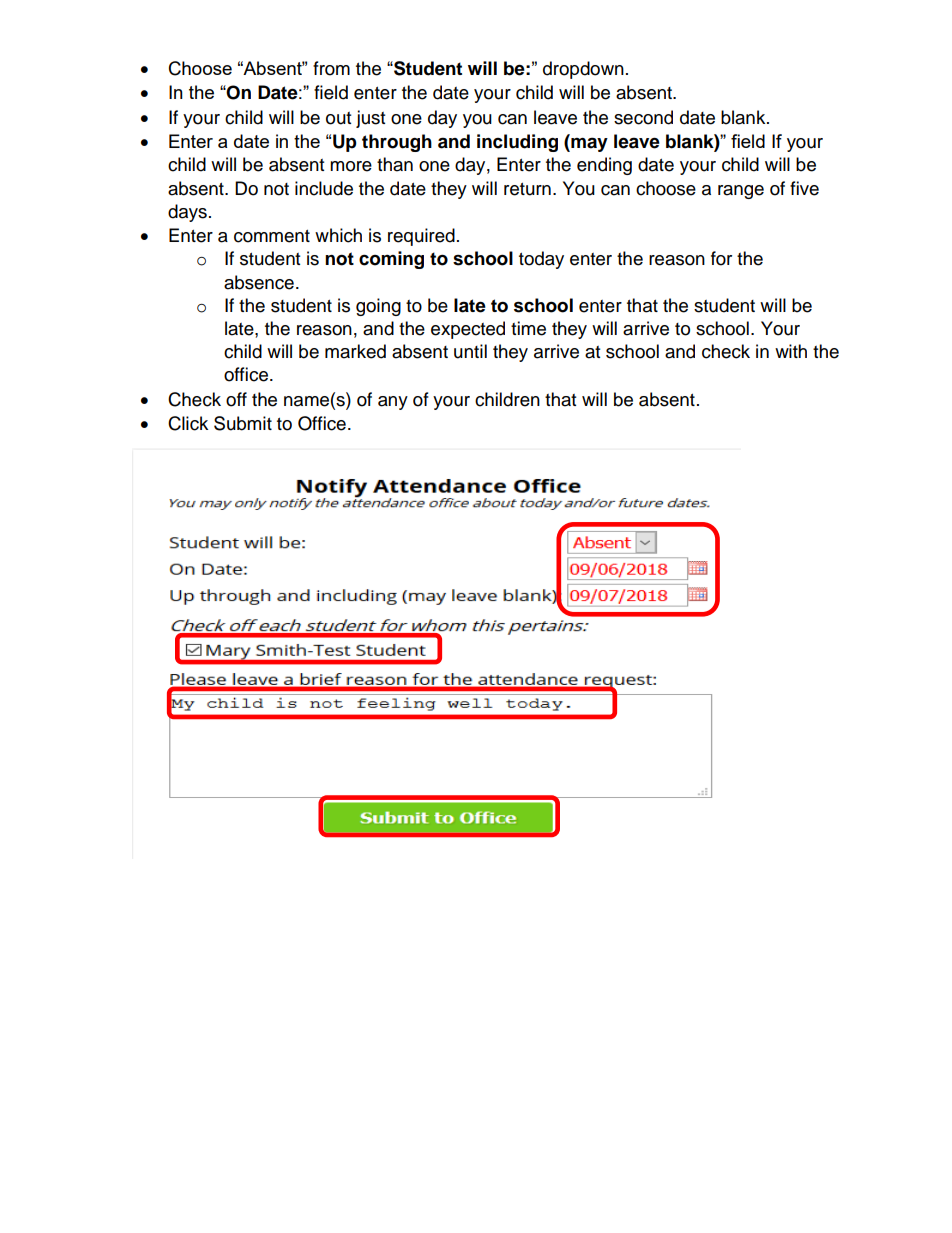 The image size is (952, 1233). Describe the element at coordinates (643, 117) in the document. I see `second` at that location.
